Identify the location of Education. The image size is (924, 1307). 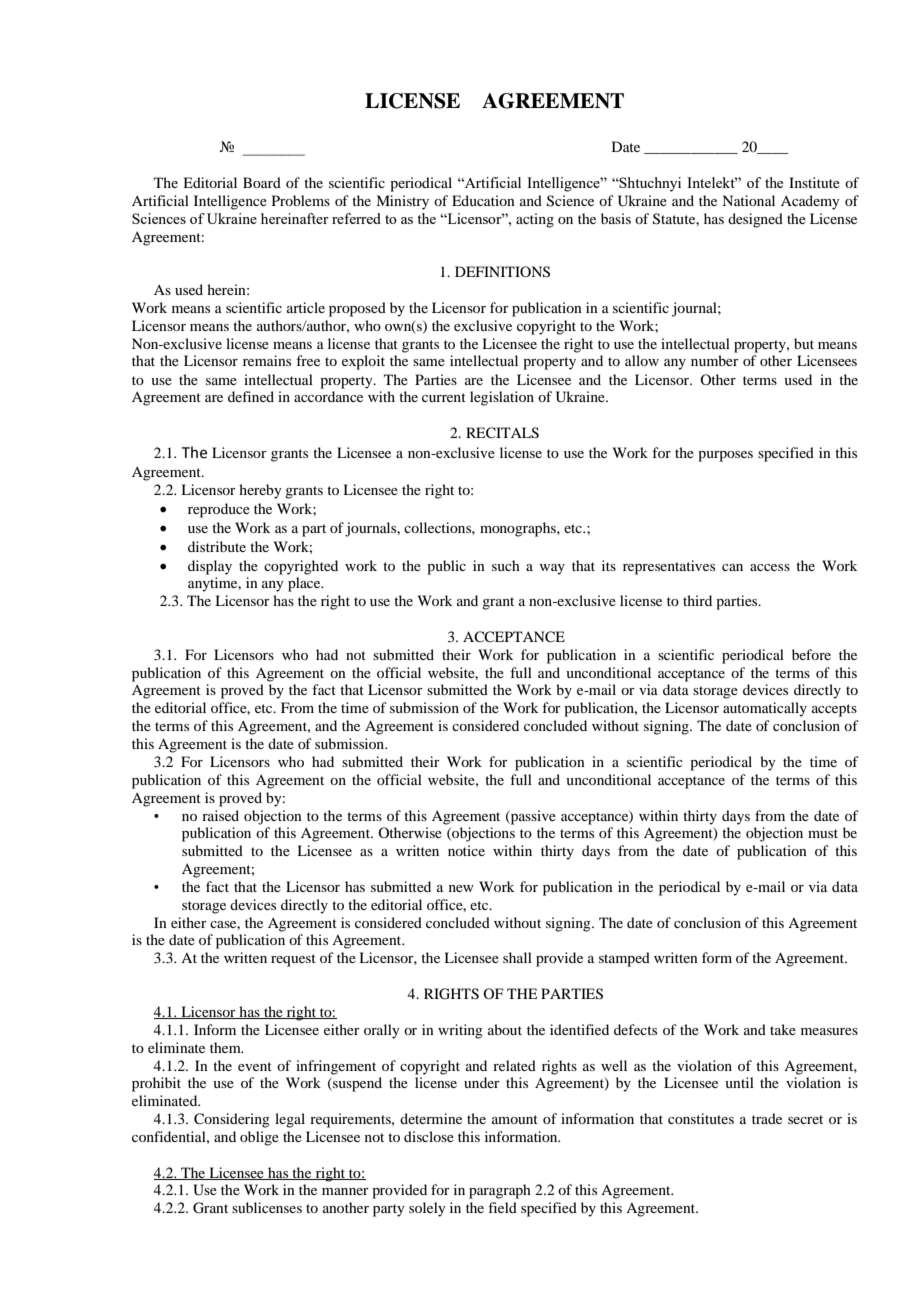
(483, 200).
